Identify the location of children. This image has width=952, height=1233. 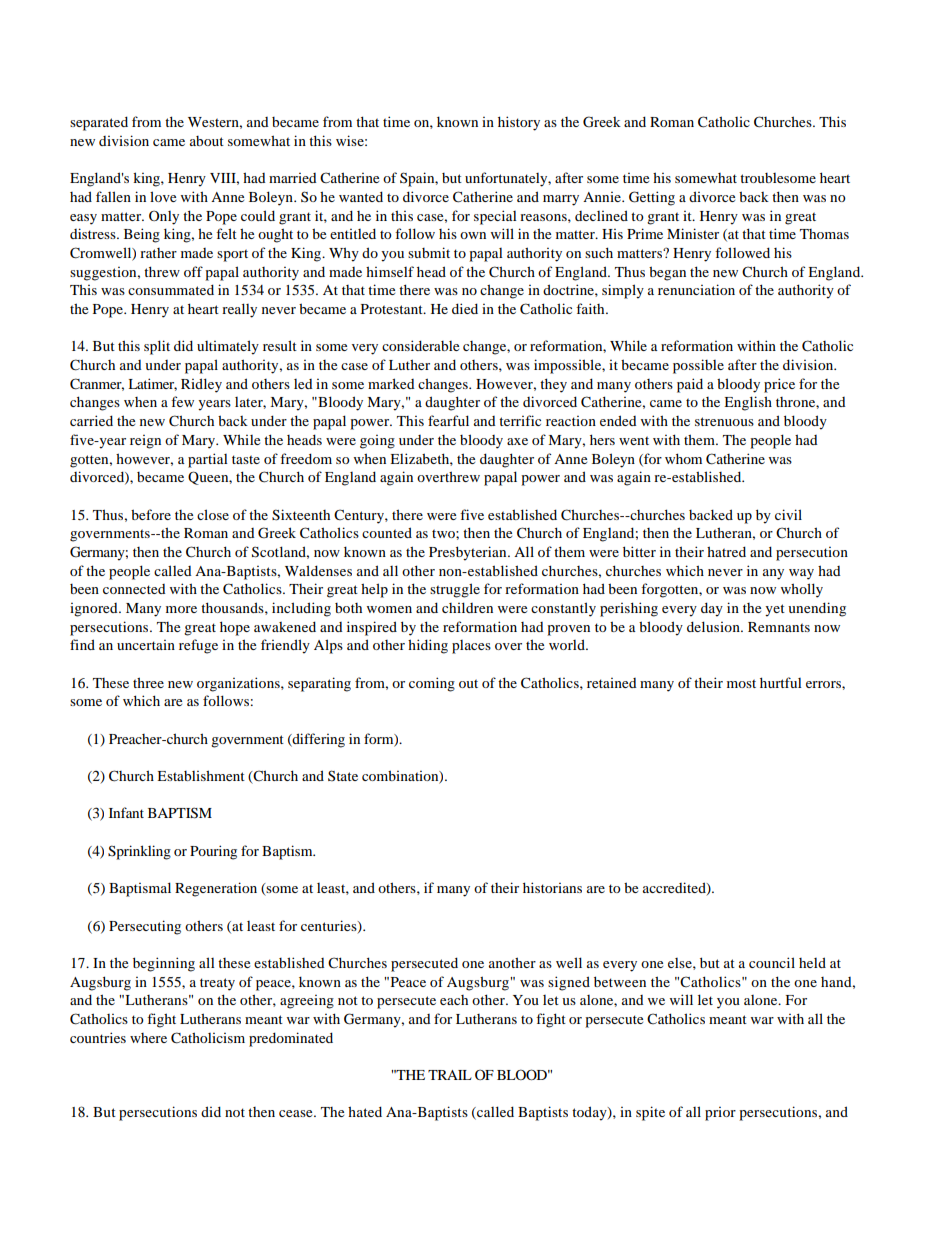
(467, 607).
